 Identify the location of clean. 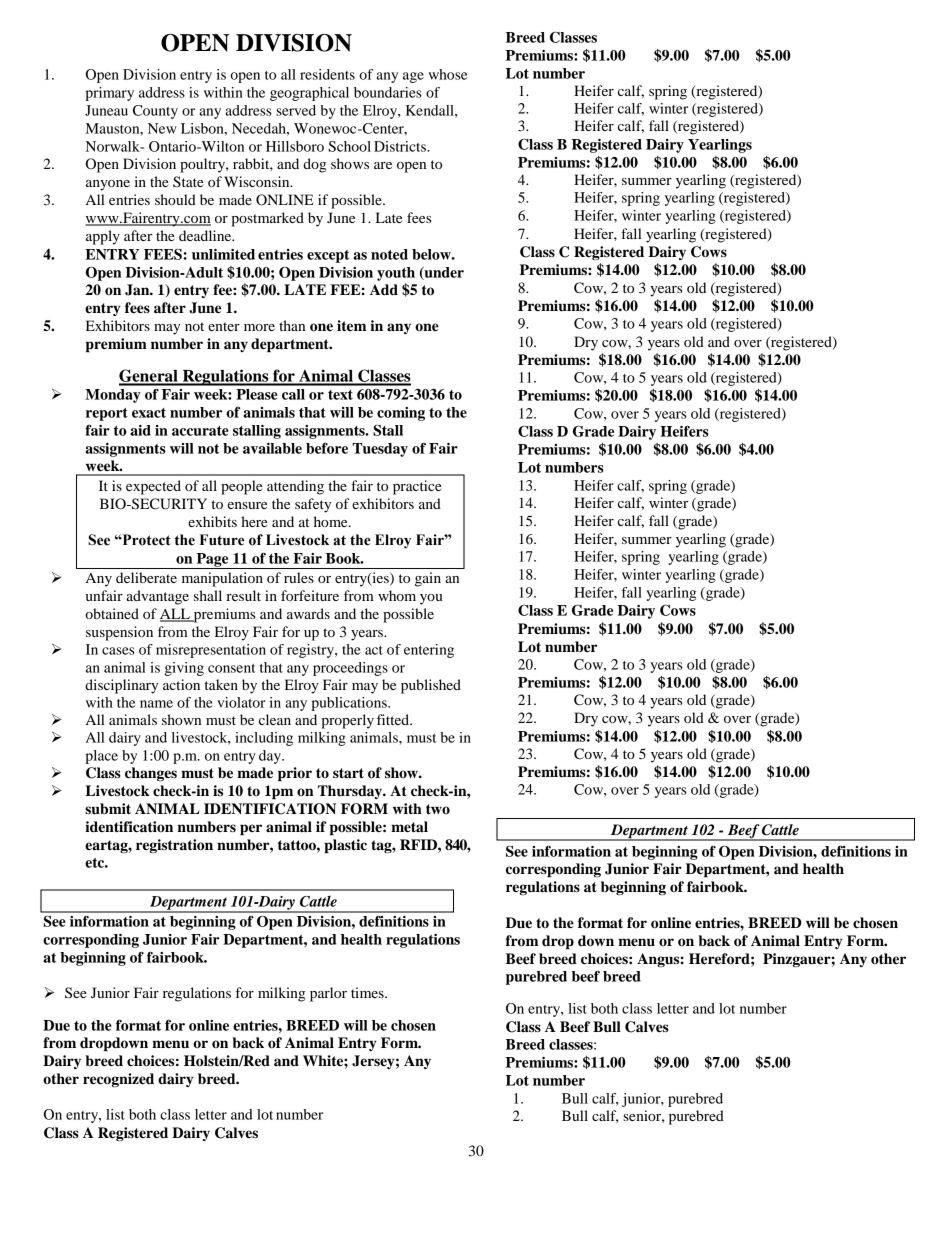
(275, 719).
